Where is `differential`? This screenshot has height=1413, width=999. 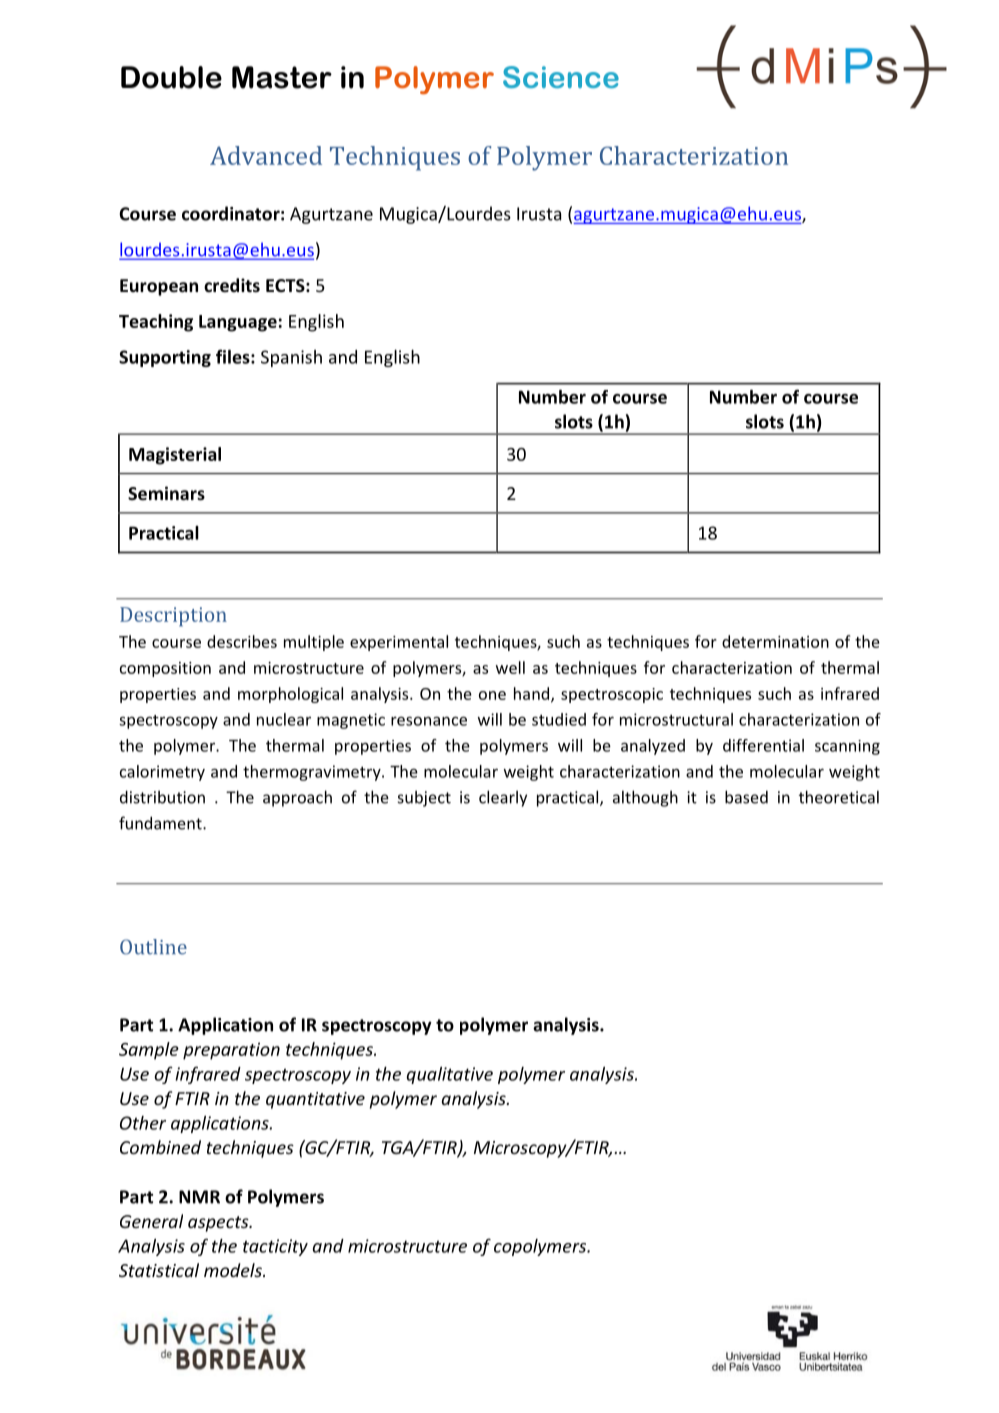
differential is located at coordinates (763, 745).
